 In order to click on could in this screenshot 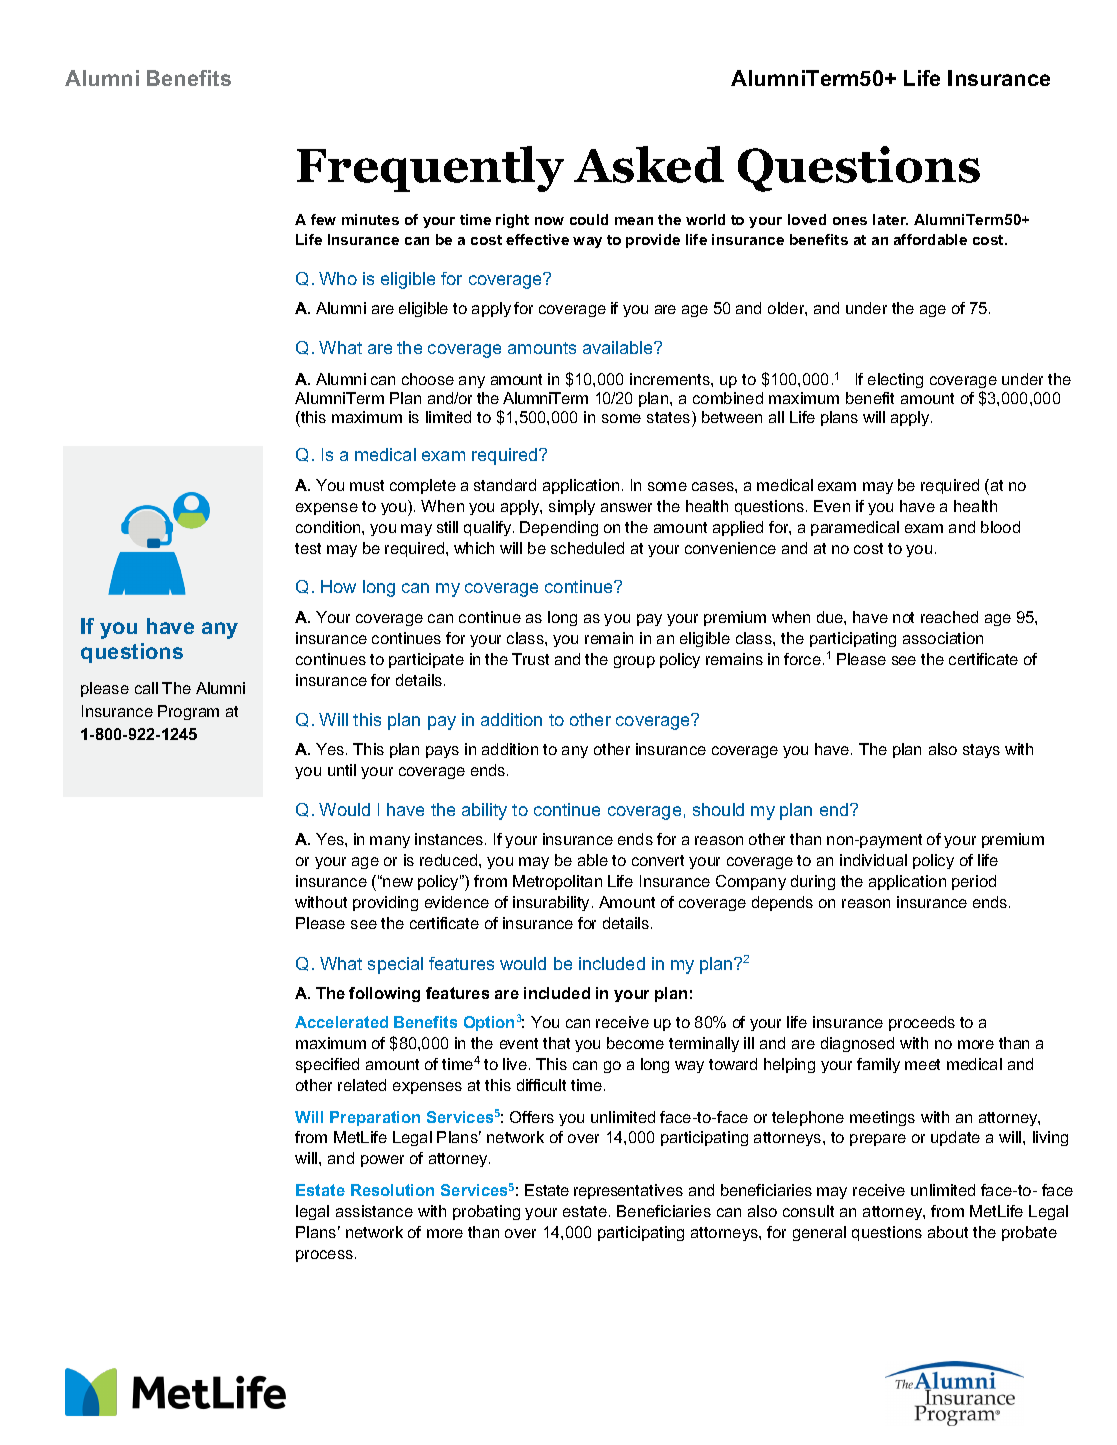, I will do `click(589, 219)`.
